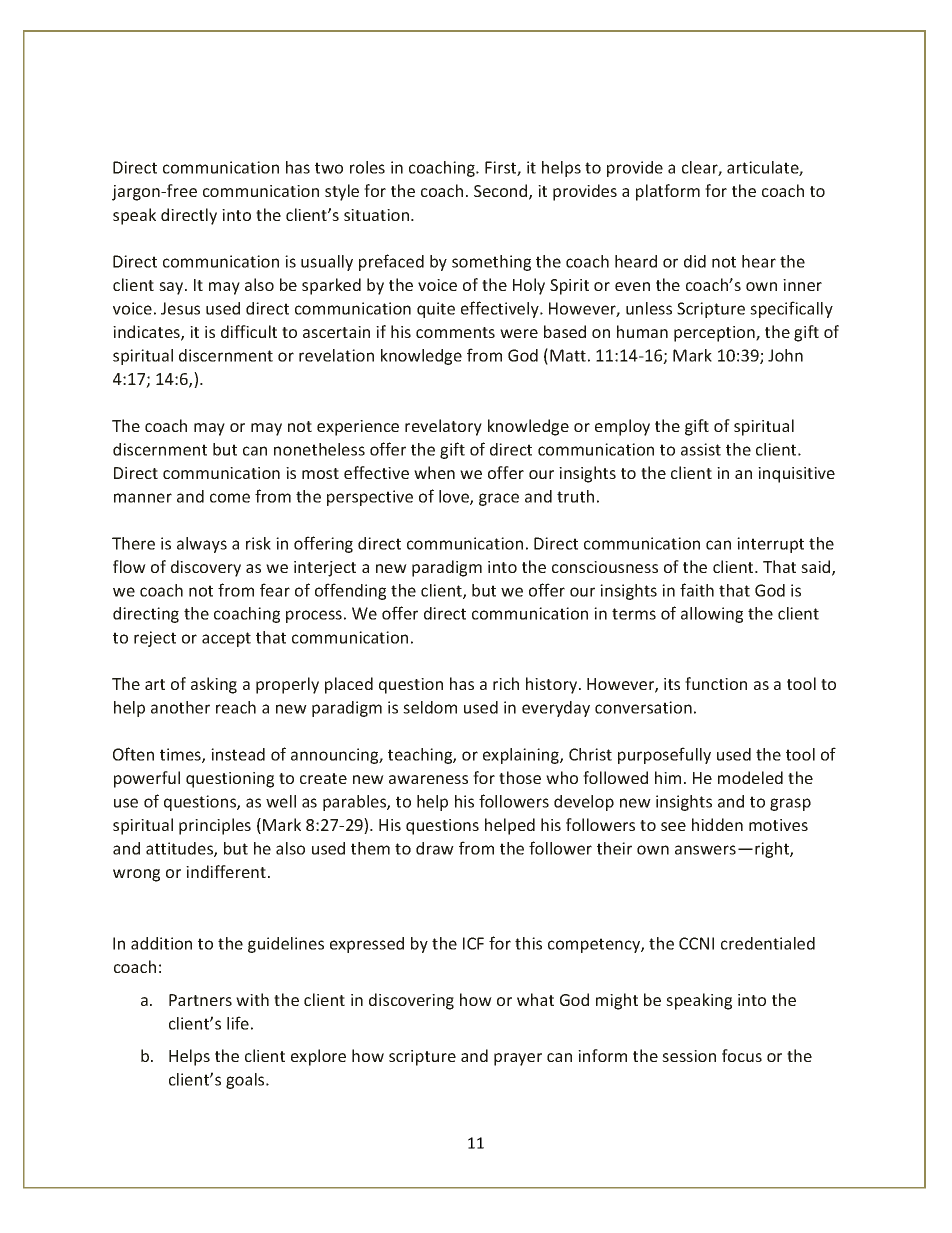 This page has height=1233, width=952. I want to click on rich, so click(506, 683).
